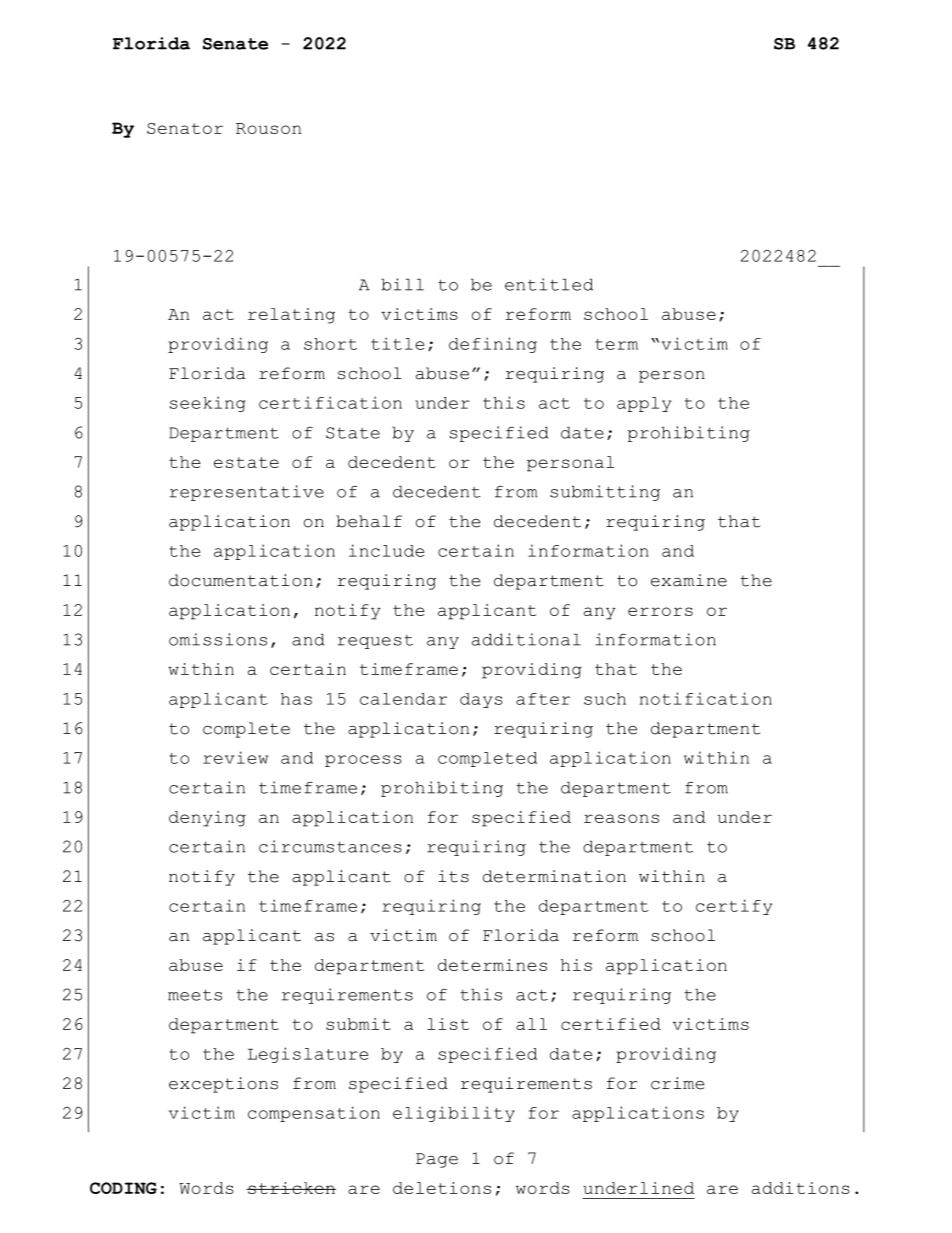 The height and width of the screenshot is (1233, 952). What do you see at coordinates (689, 580) in the screenshot?
I see `examine` at bounding box center [689, 580].
